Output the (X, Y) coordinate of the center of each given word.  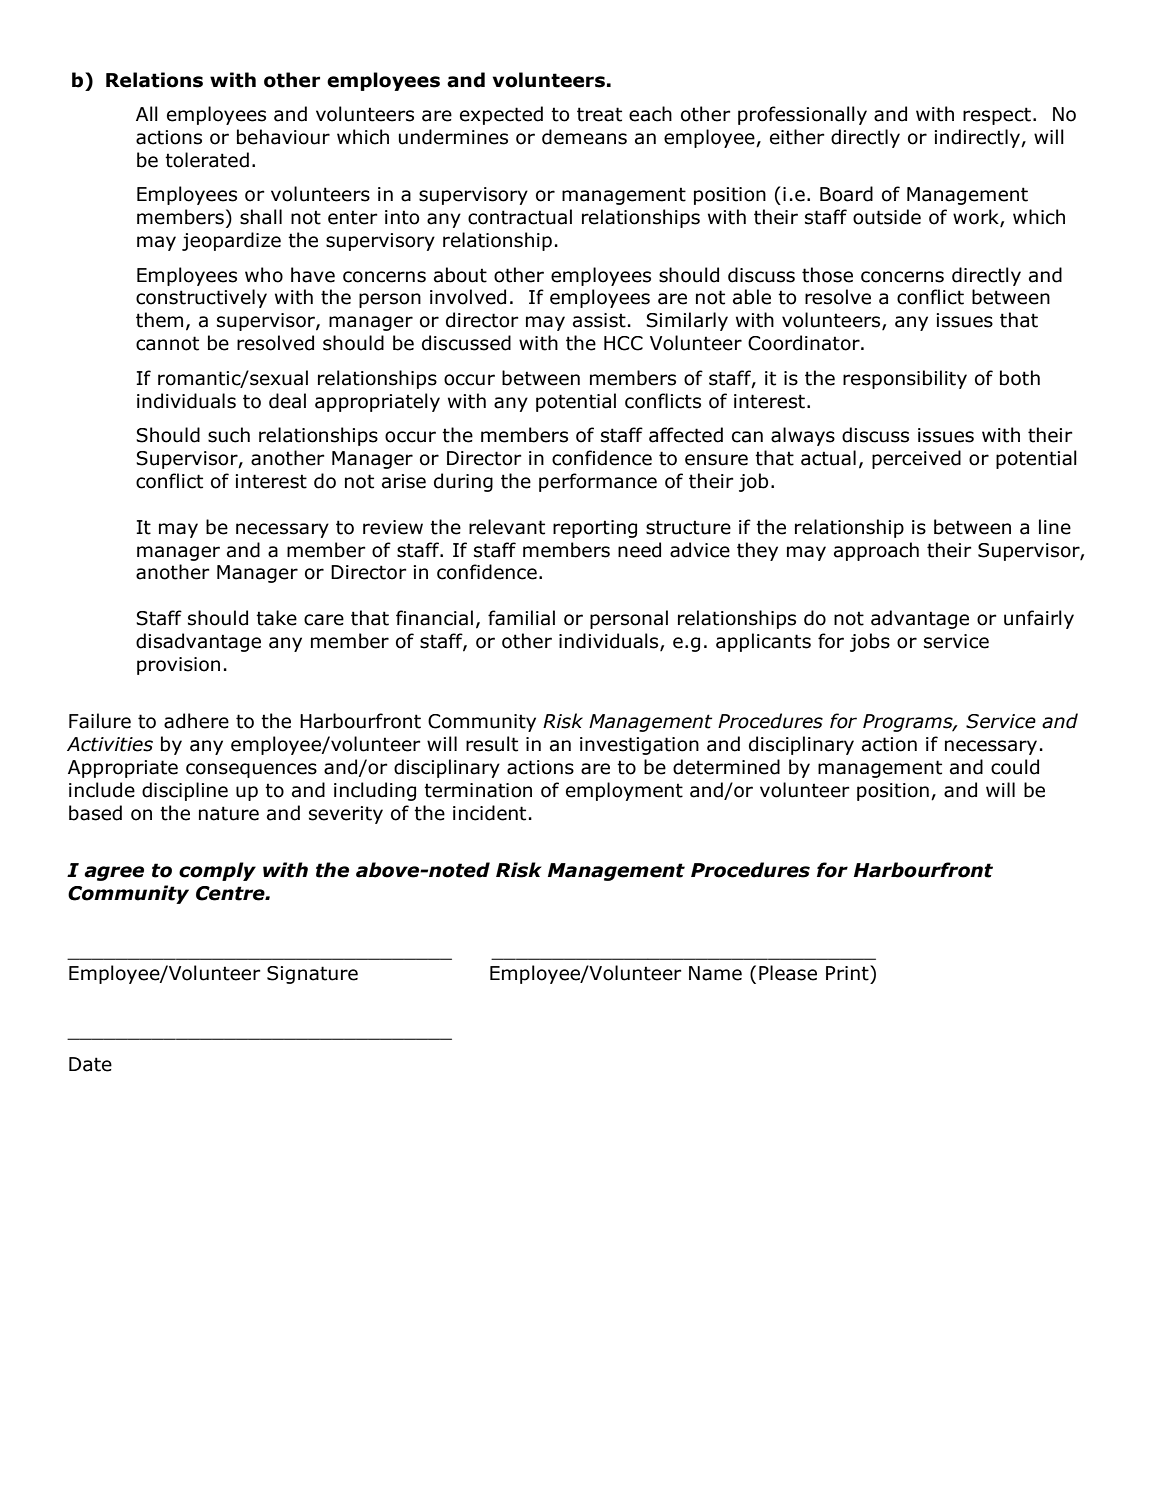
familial (521, 618)
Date (90, 1064)
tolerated (207, 160)
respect (997, 116)
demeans (584, 137)
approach (876, 551)
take (276, 618)
